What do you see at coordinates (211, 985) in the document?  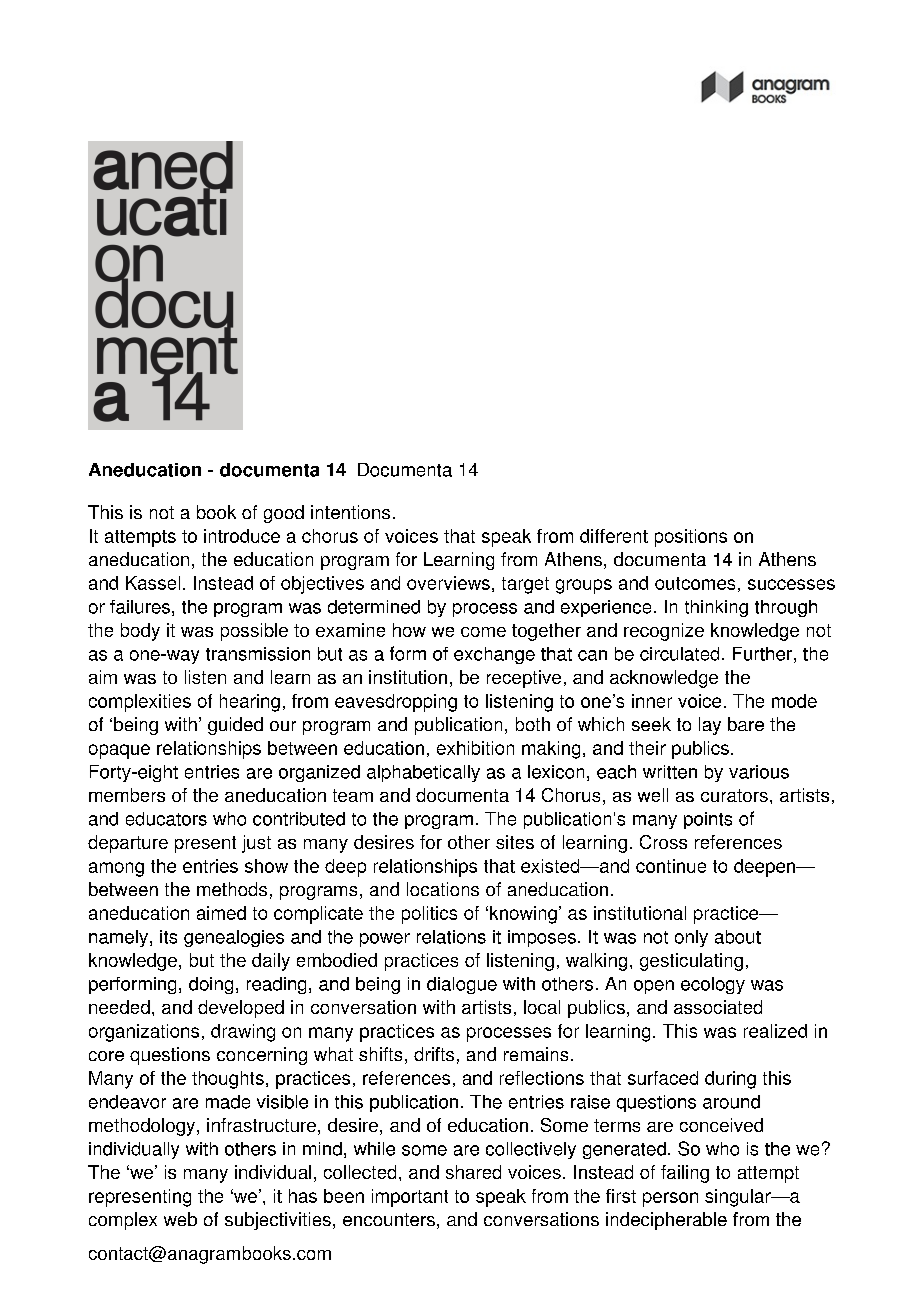 I see `doing` at bounding box center [211, 985].
